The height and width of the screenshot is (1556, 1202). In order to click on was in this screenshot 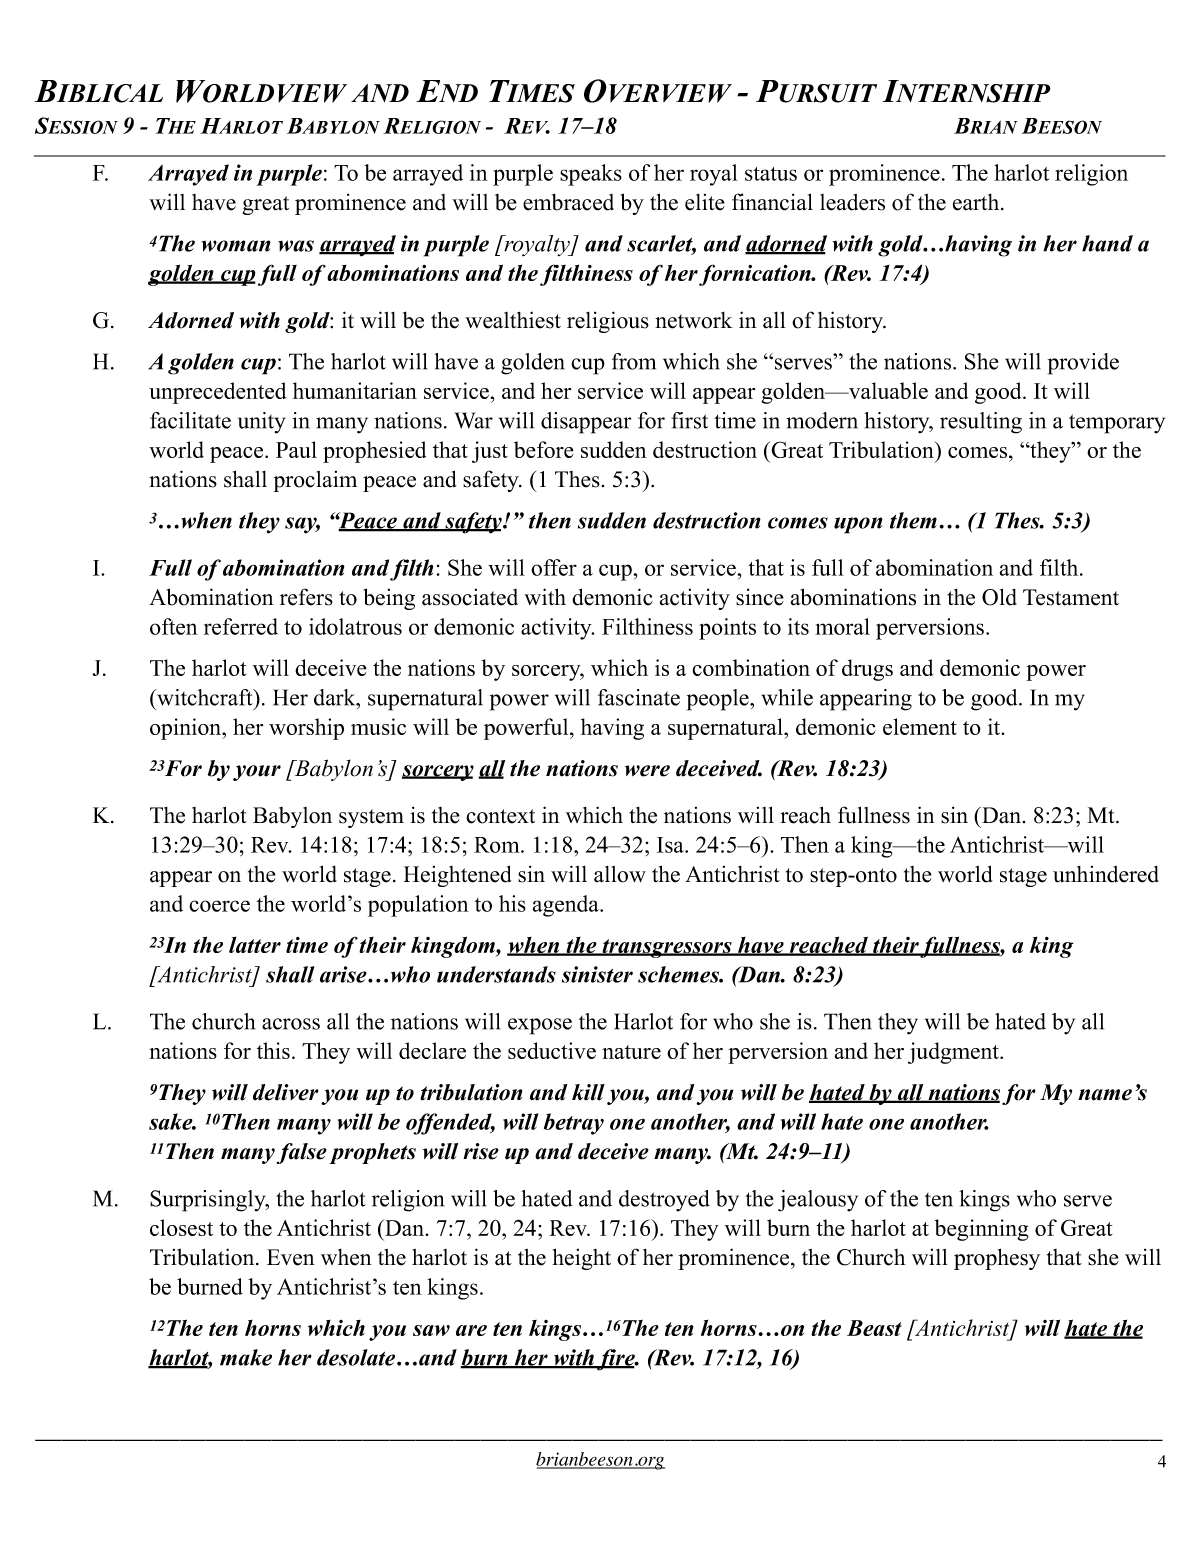, I will do `click(296, 246)`.
